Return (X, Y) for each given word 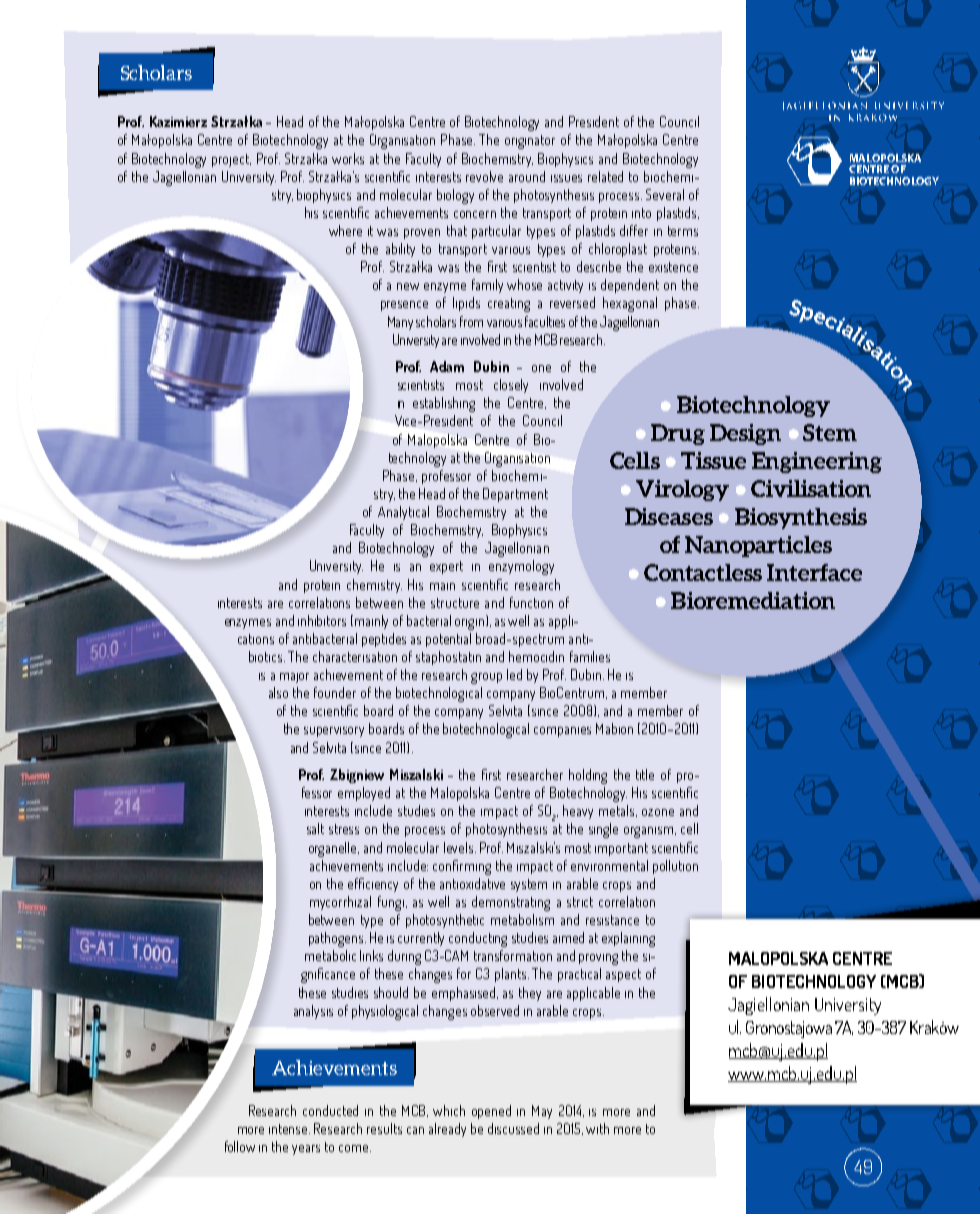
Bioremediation (753, 600)
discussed (513, 1128)
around (527, 176)
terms (683, 231)
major (294, 678)
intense (289, 1129)
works (348, 158)
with (597, 1128)
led (514, 674)
